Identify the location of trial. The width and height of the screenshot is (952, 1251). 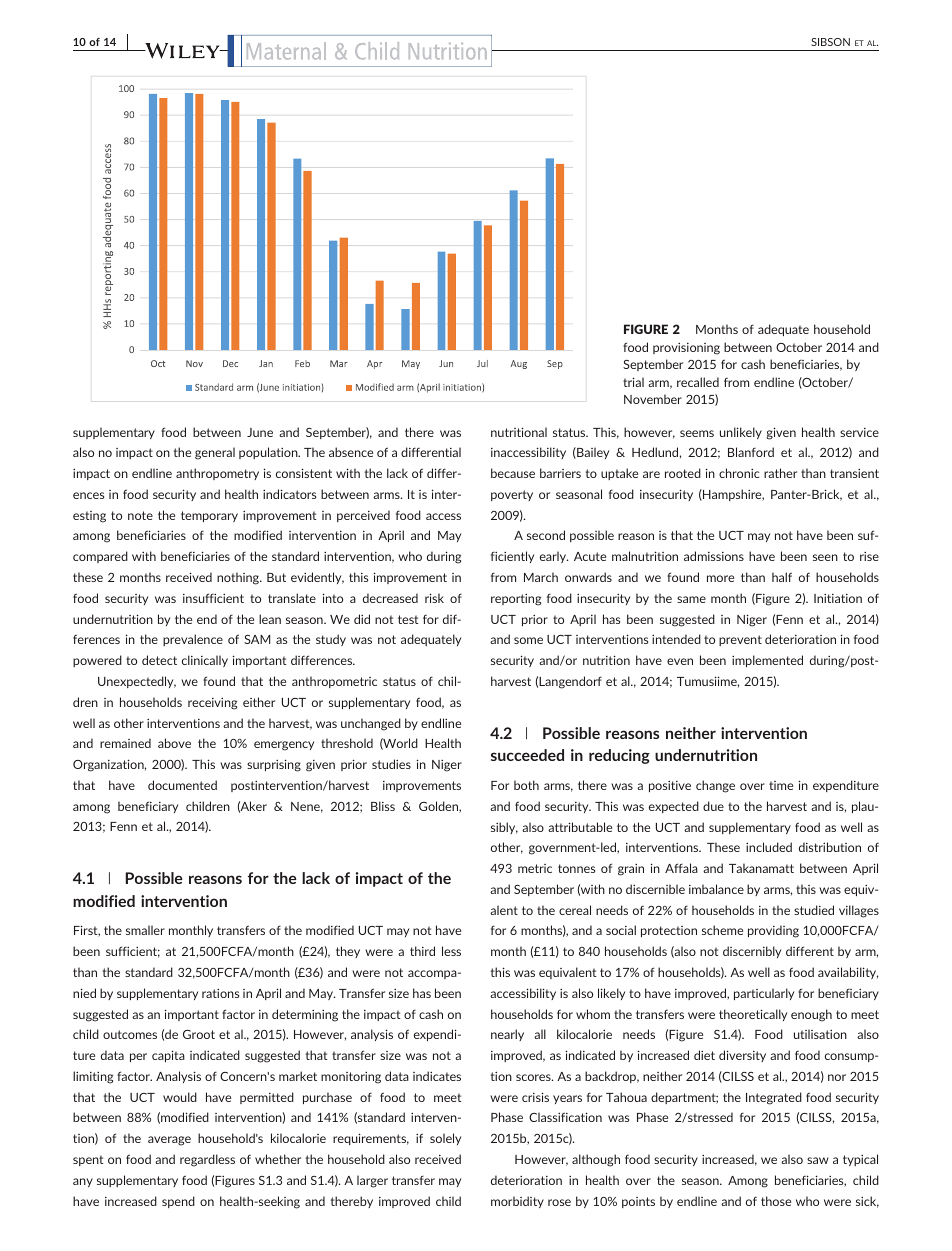
(633, 382).
